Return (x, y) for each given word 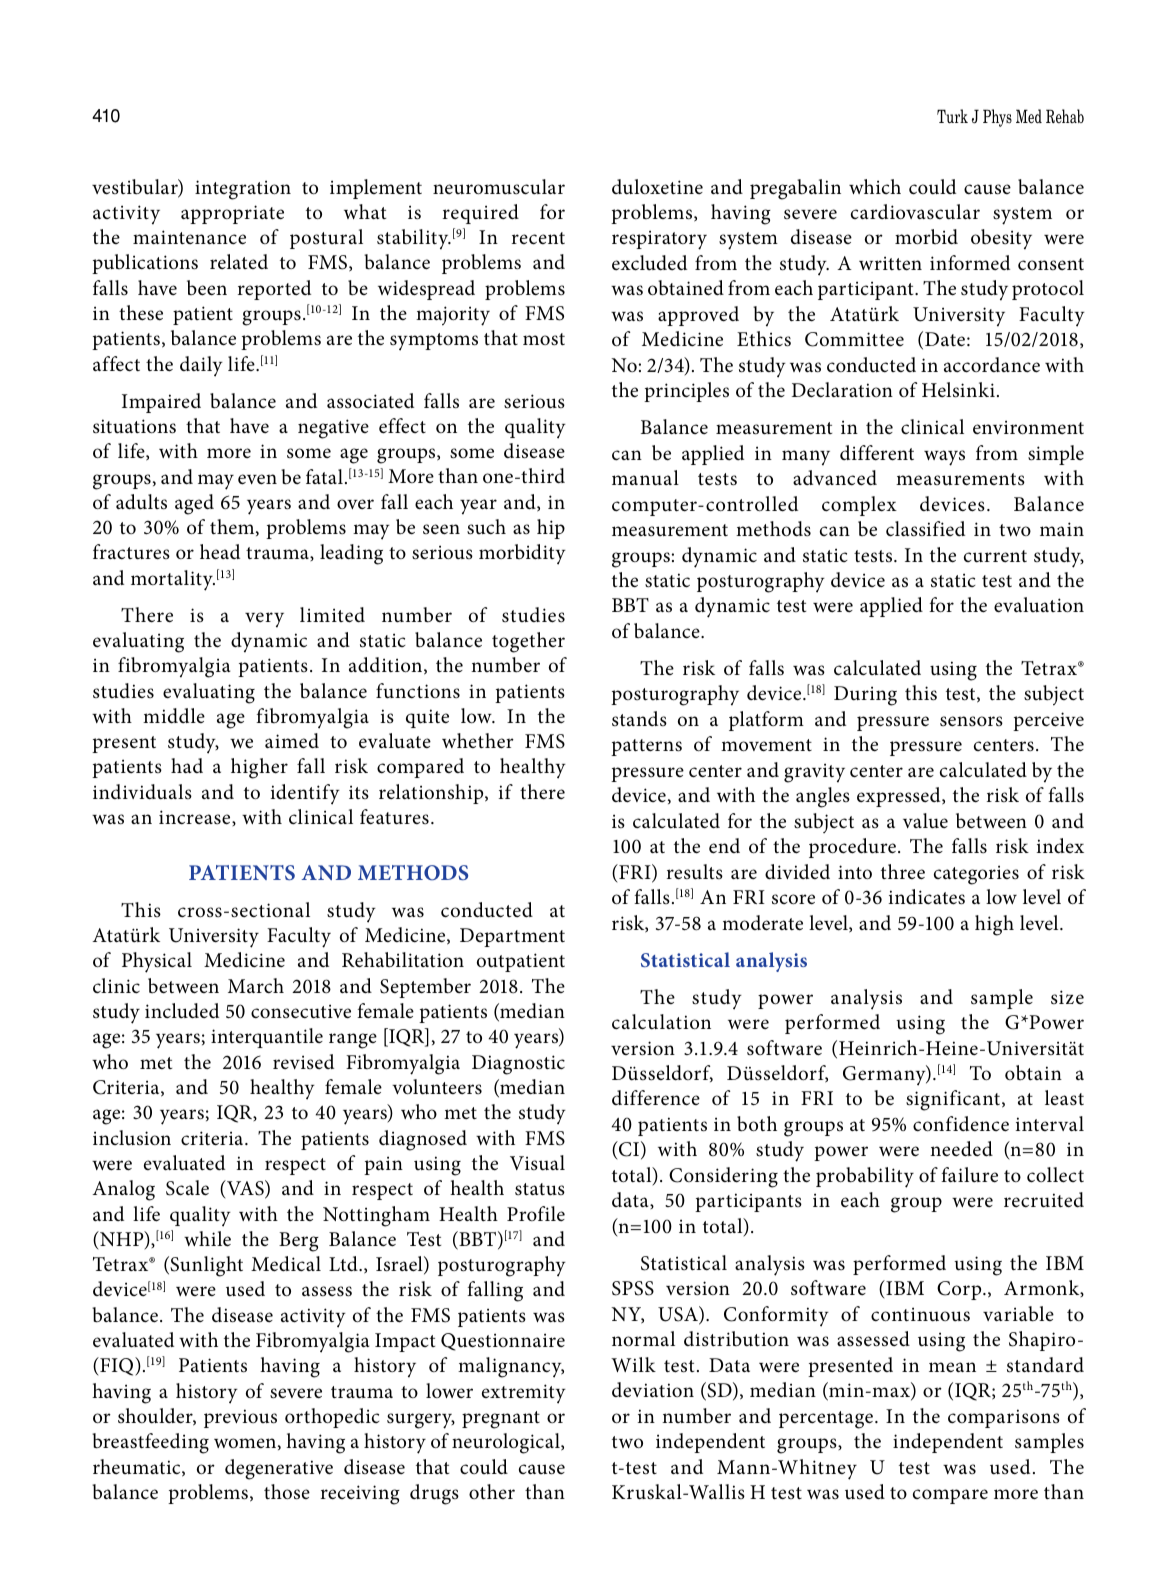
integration (243, 190)
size (1067, 997)
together (528, 642)
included (182, 1011)
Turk (952, 116)
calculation (661, 1022)
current (995, 556)
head (220, 552)
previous (240, 1418)
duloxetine (657, 187)
